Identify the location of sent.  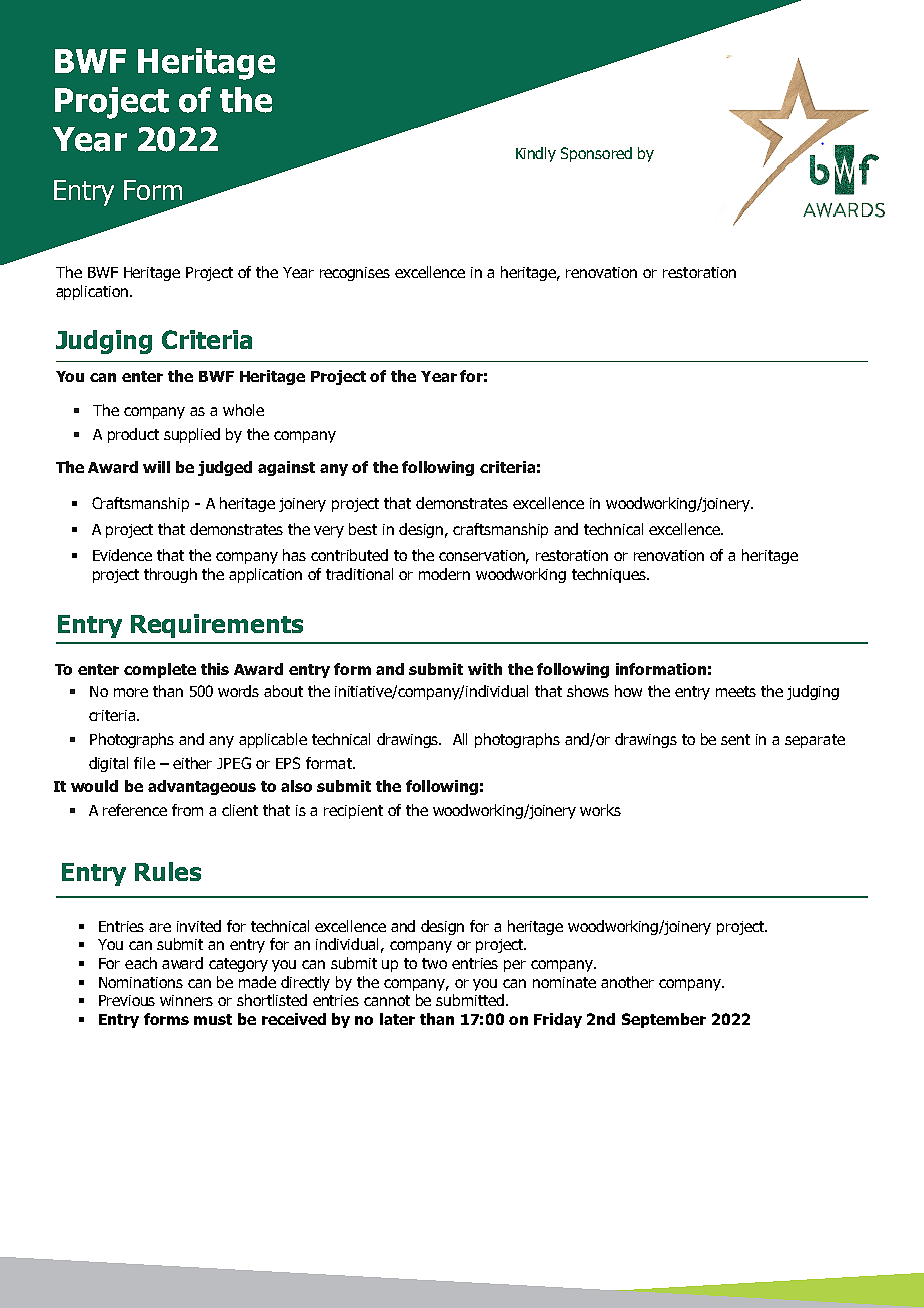
(735, 739).
